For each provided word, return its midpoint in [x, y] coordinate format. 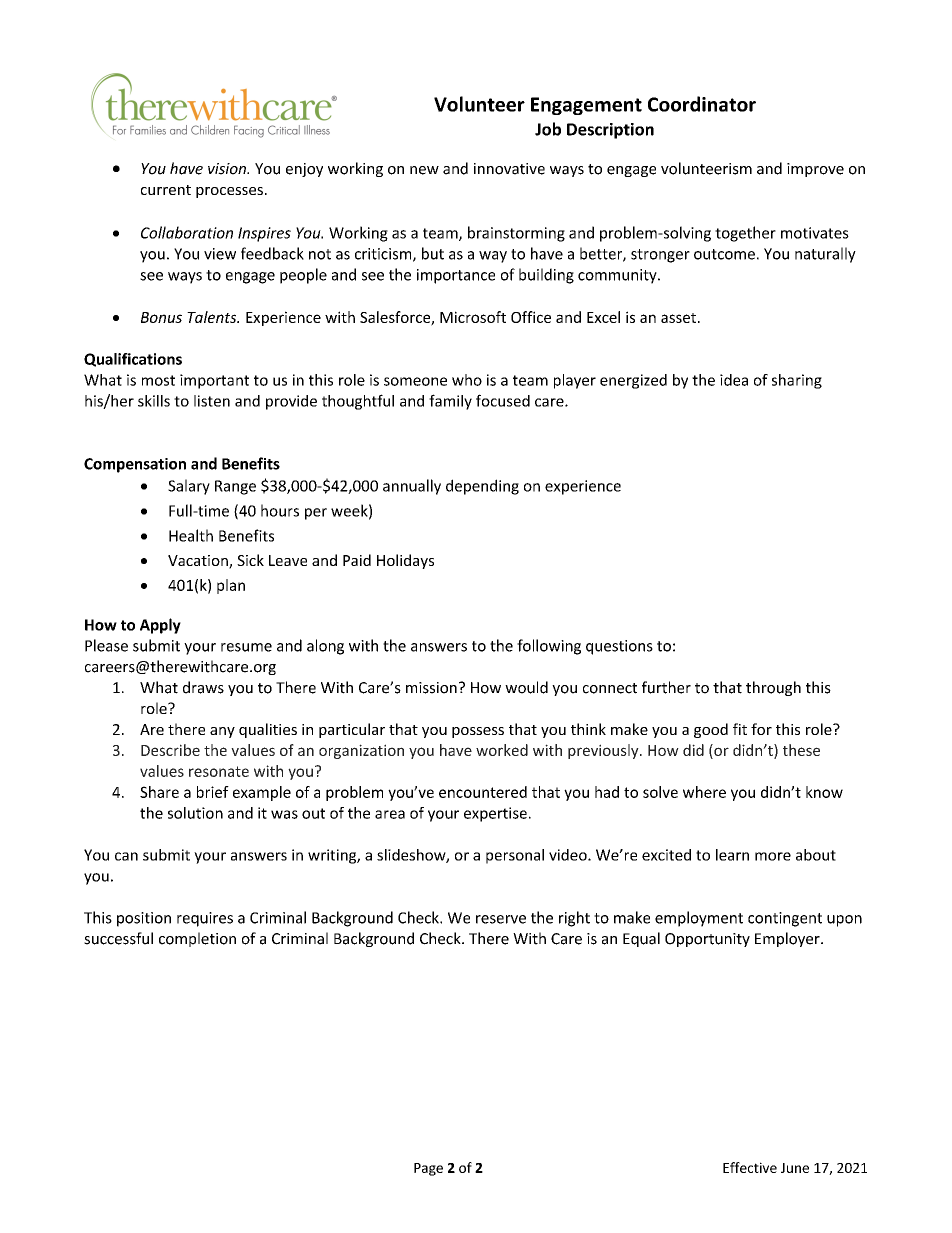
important [214, 381]
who [467, 380]
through [773, 688]
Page [428, 1169]
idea [734, 380]
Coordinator [702, 104]
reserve [501, 919]
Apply [160, 626]
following [549, 647]
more [773, 856]
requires [205, 919]
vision [228, 169]
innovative [509, 169]
